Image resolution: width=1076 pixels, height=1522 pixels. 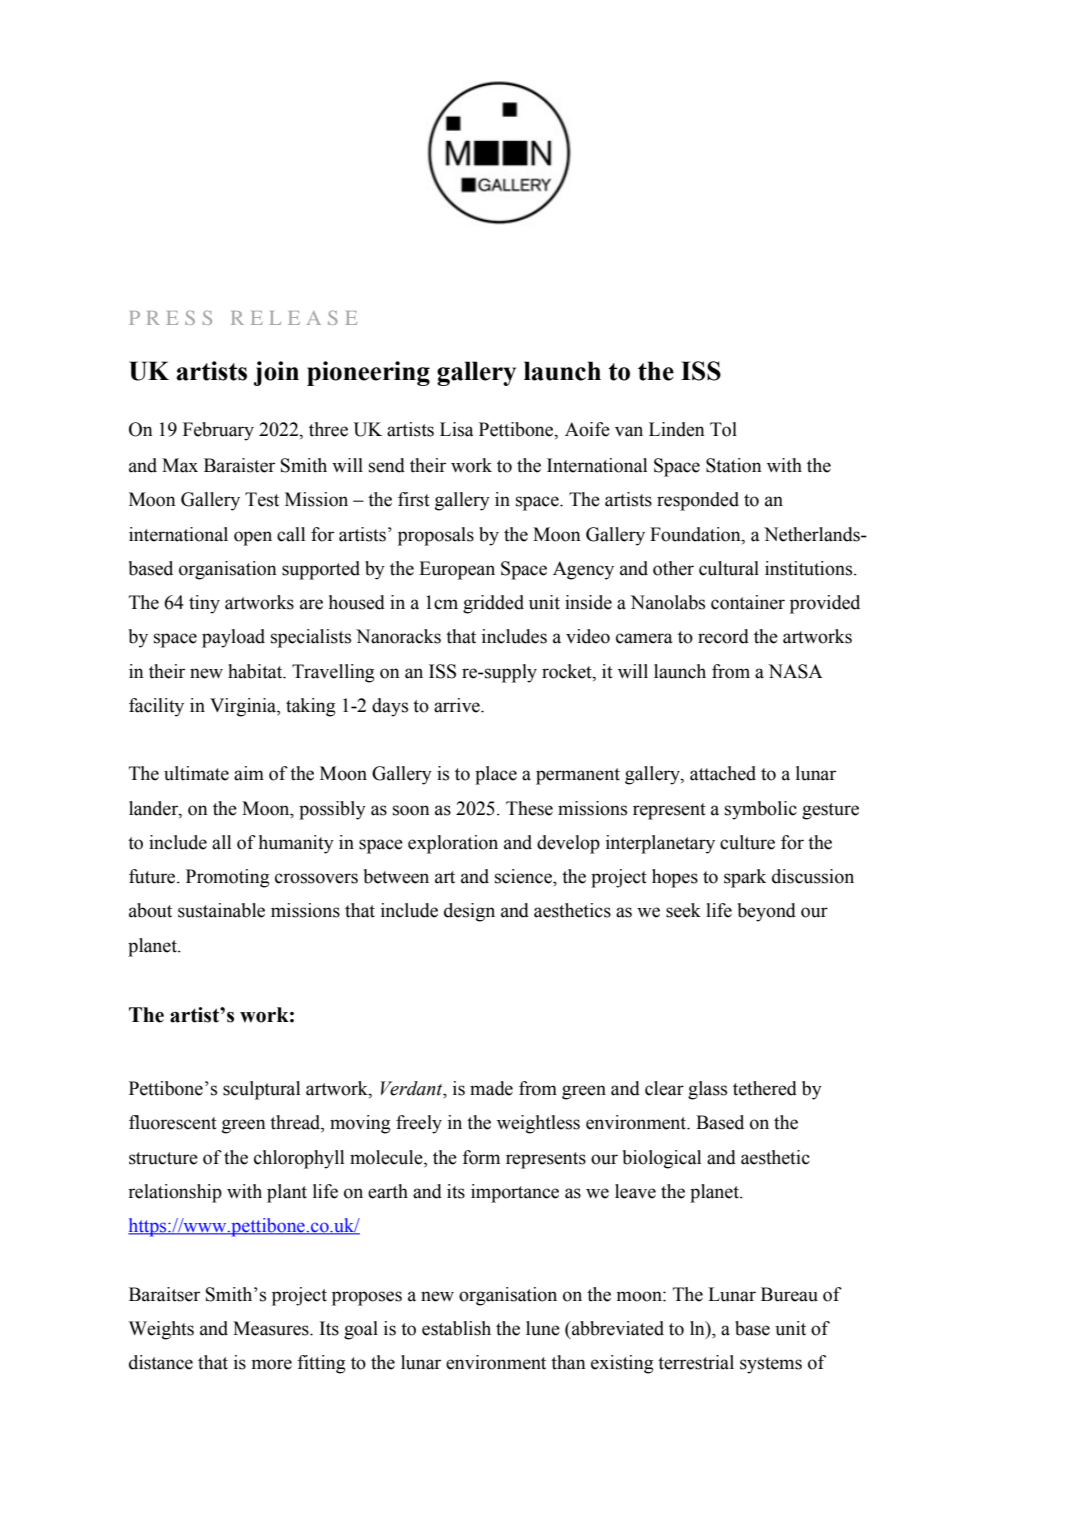 I want to click on sculptural, so click(x=261, y=1090).
